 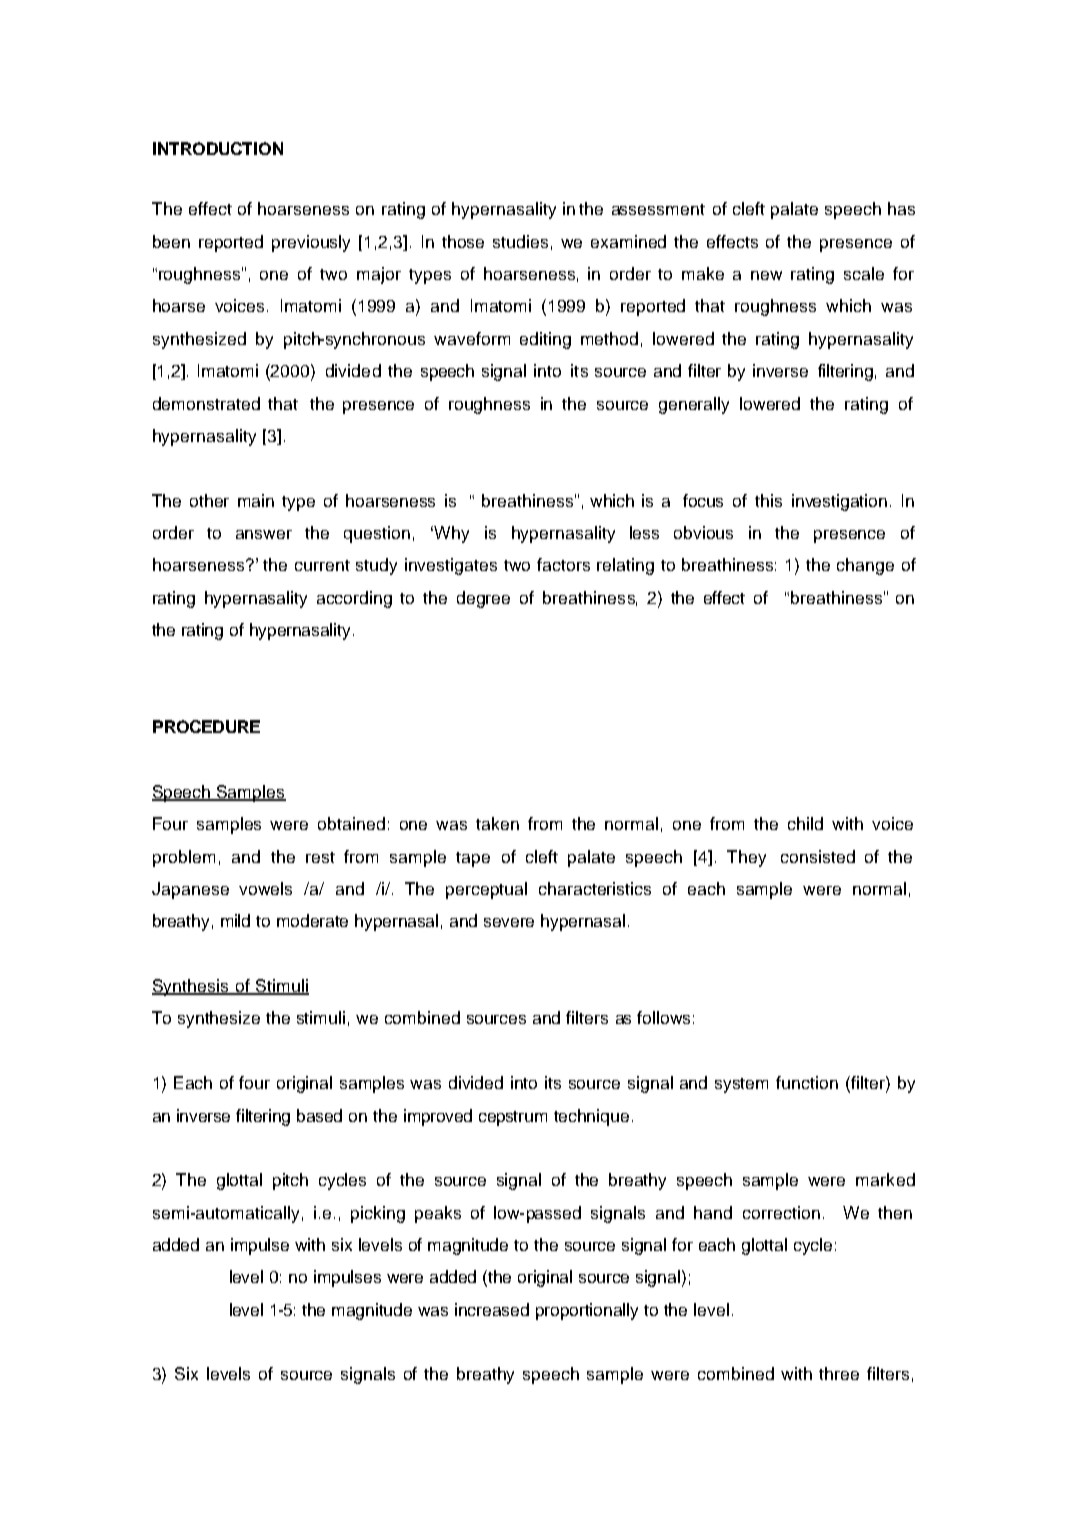 I want to click on has, so click(x=901, y=208).
